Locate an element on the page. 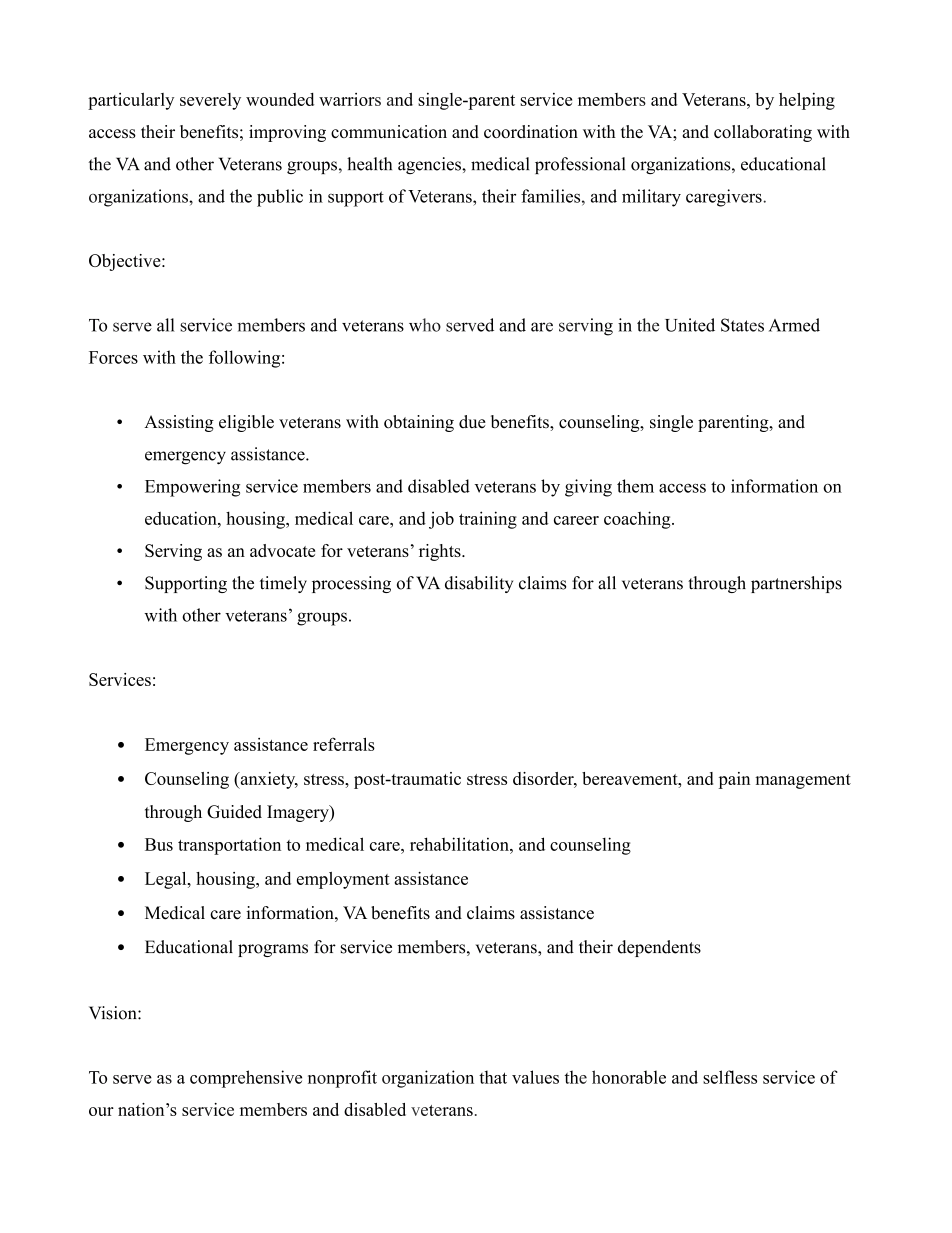  disability is located at coordinates (479, 584).
